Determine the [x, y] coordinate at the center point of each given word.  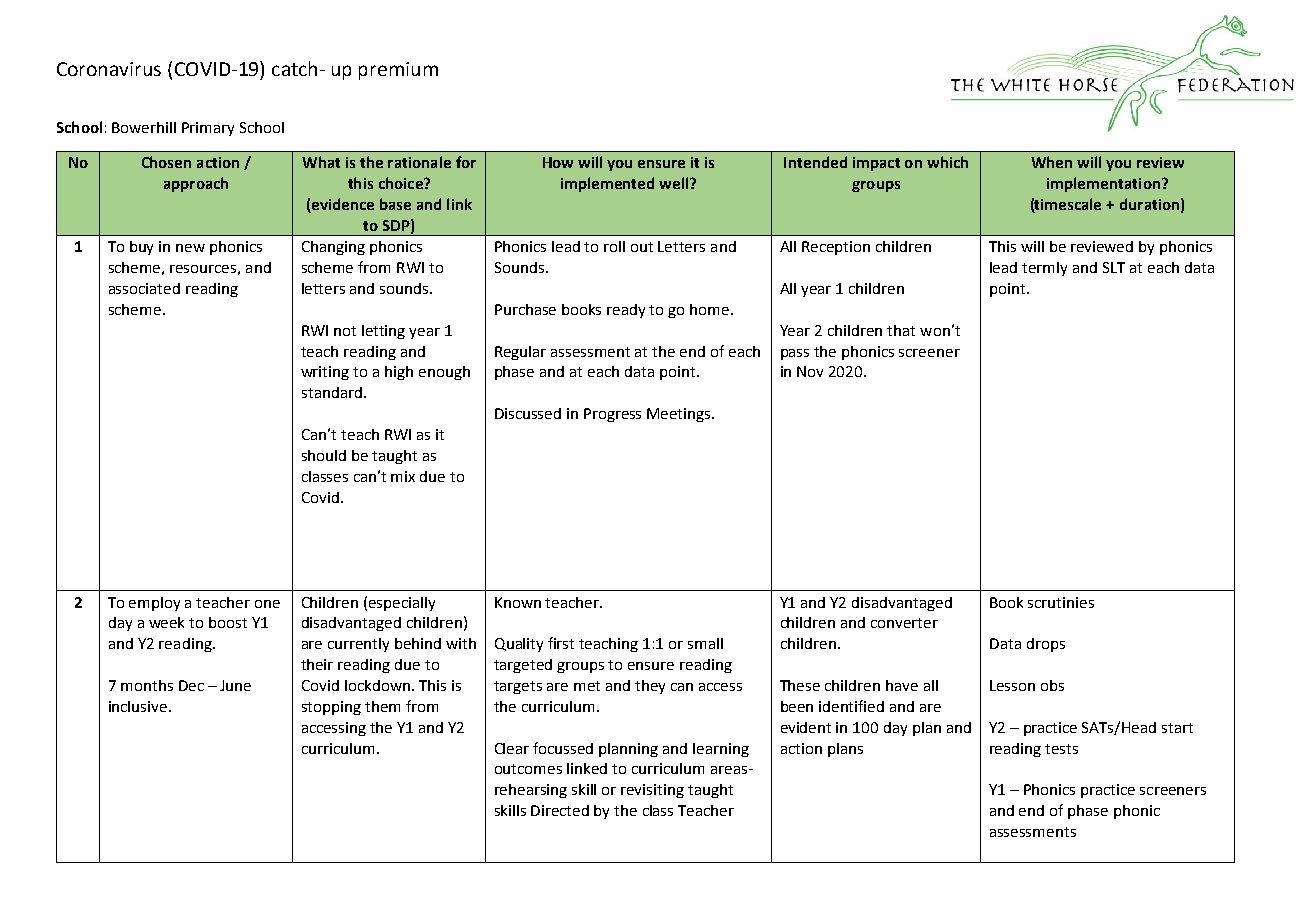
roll [614, 246]
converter [904, 623]
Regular [520, 353]
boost [228, 622]
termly [1044, 269]
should [324, 455]
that [901, 330]
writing [325, 373]
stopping [331, 708]
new [190, 248]
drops [1046, 645]
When [1051, 162]
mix [403, 476]
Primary [208, 129]
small [705, 643]
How [558, 162]
